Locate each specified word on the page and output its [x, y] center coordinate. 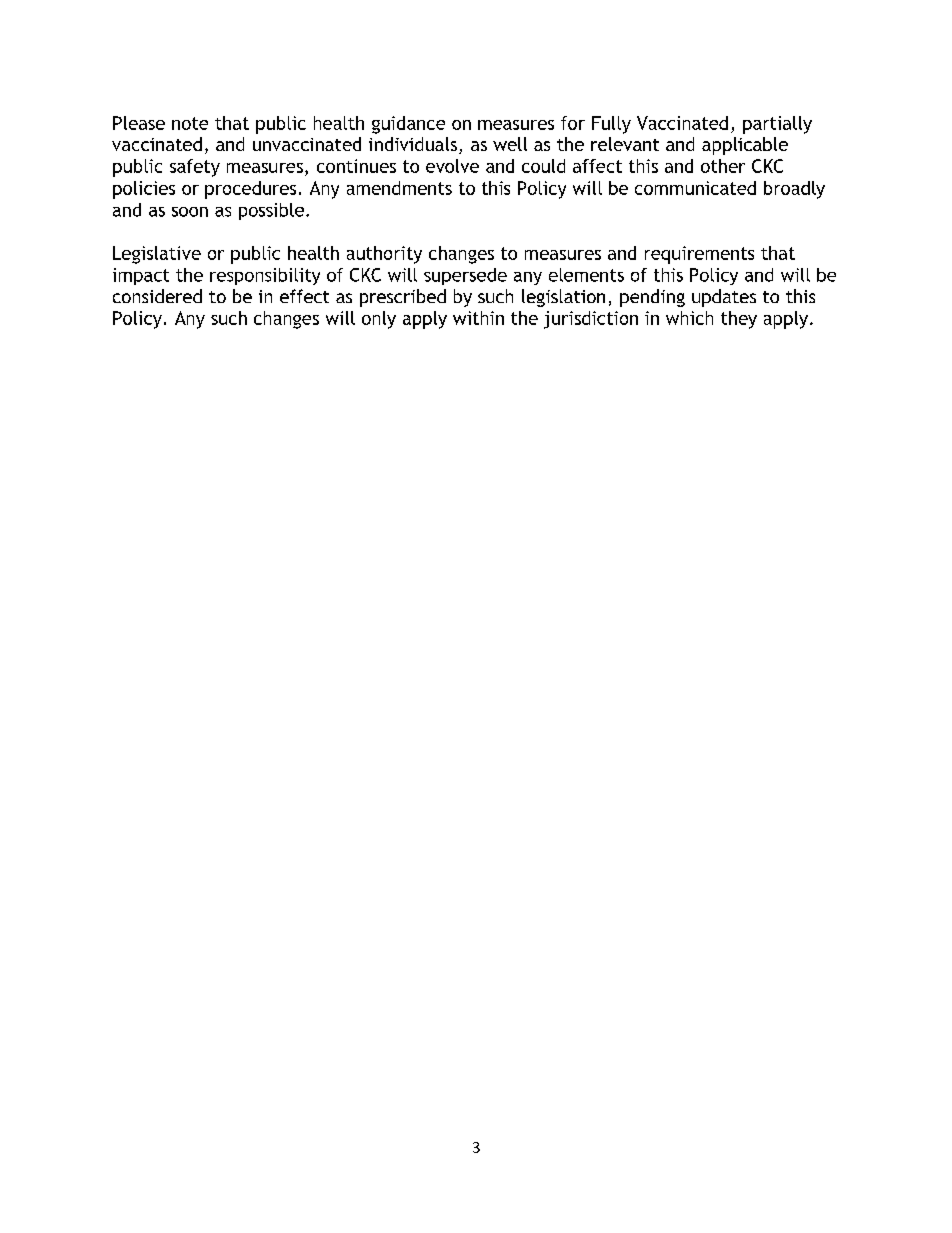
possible [271, 211]
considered [157, 296]
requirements [699, 255]
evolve [452, 166]
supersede [465, 276]
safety [195, 168]
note [190, 123]
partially [777, 125]
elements [586, 275]
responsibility [265, 276]
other [723, 166]
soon [190, 212]
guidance [408, 125]
